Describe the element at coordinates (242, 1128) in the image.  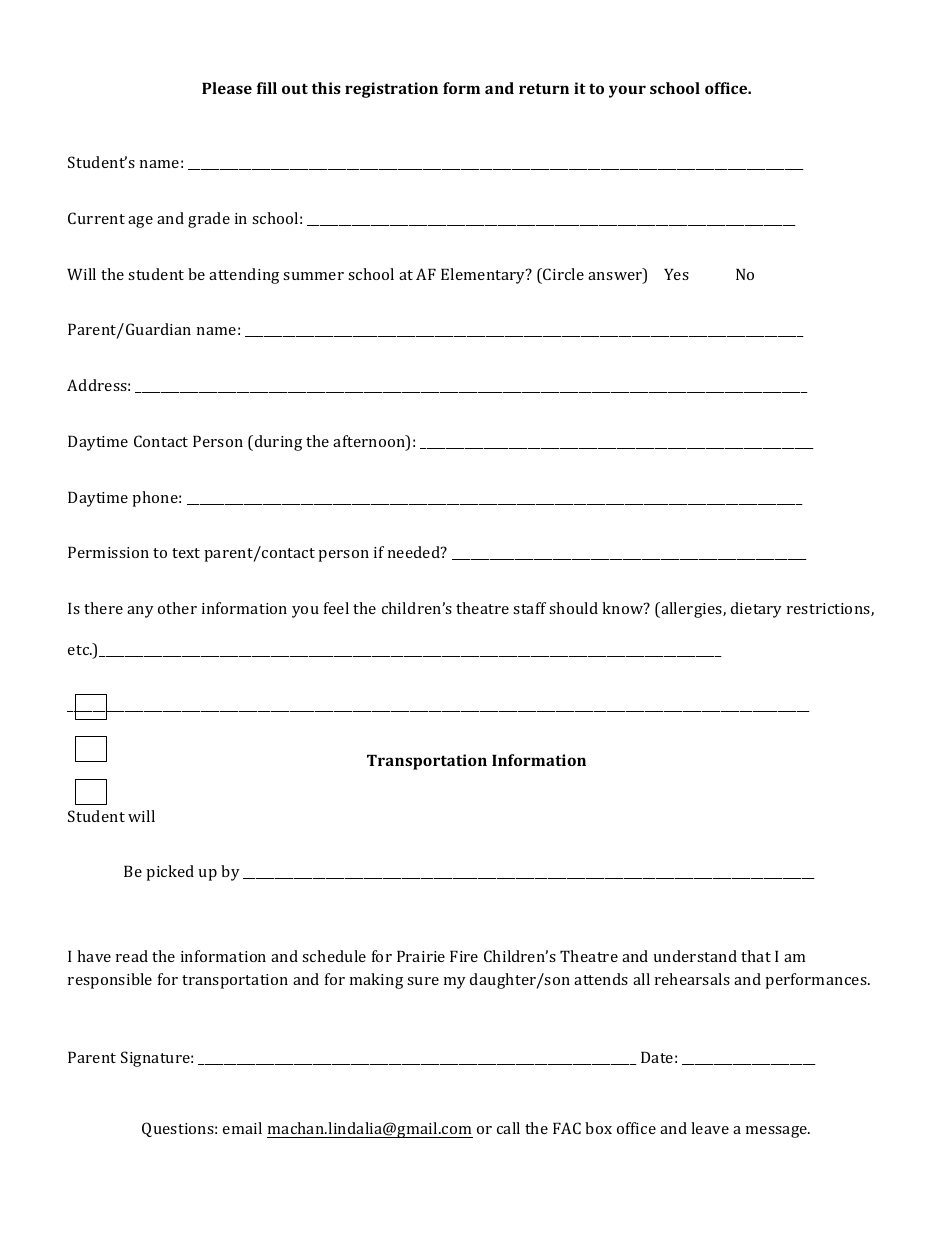
I see `email` at that location.
